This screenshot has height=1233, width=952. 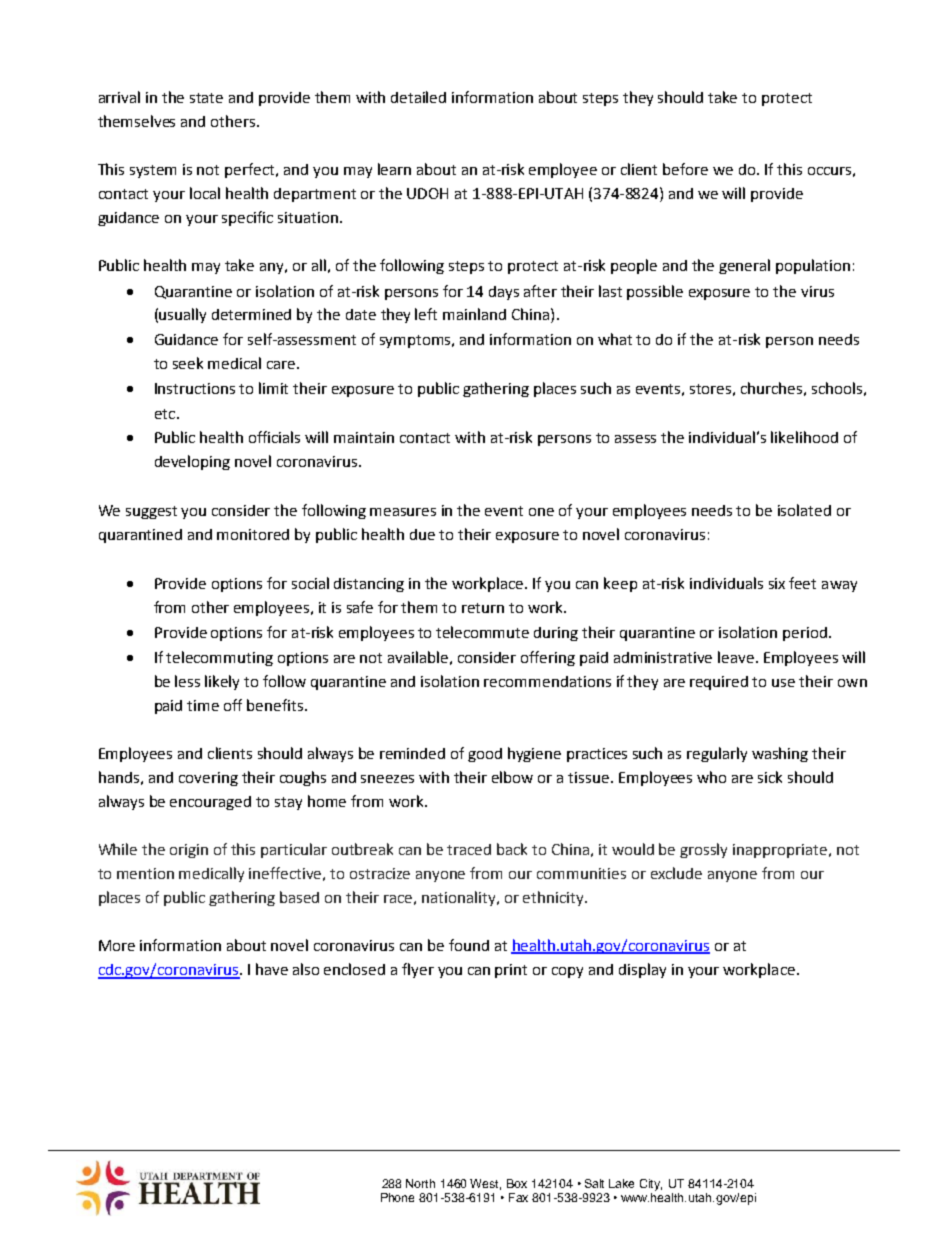 I want to click on Lake, so click(x=621, y=1183).
